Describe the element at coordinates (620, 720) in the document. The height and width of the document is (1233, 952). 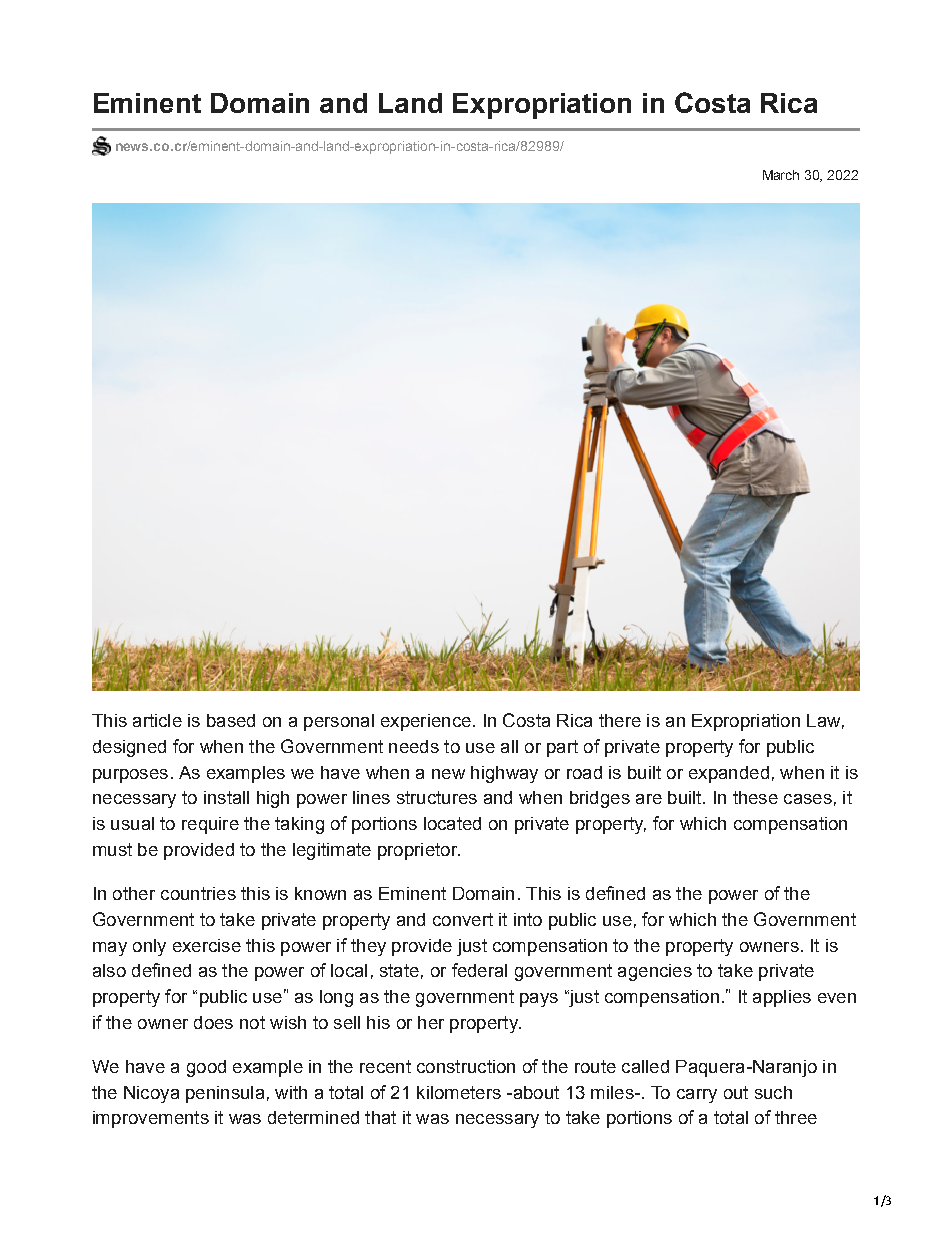
I see `there` at that location.
